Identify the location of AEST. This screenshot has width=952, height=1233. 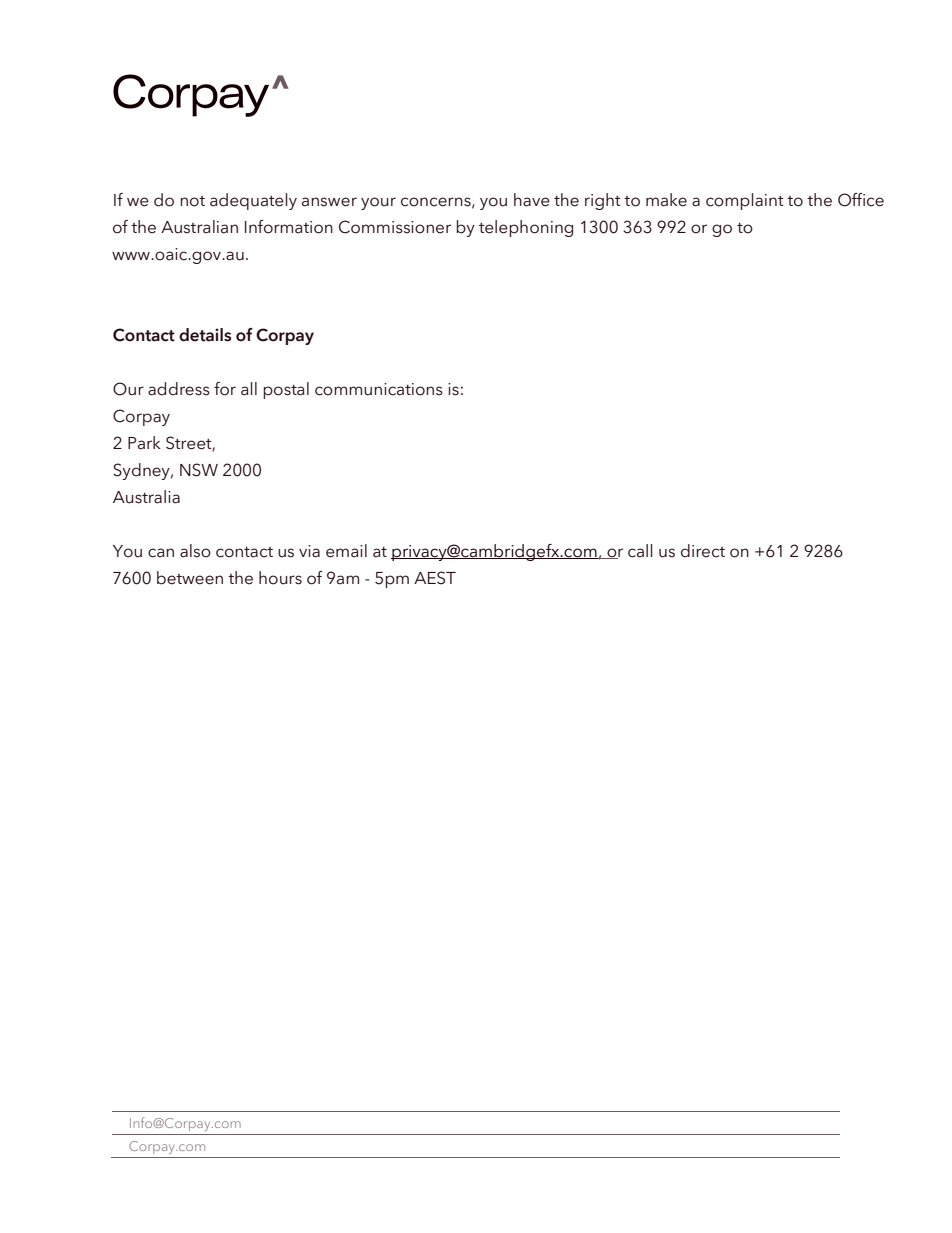
(435, 578).
